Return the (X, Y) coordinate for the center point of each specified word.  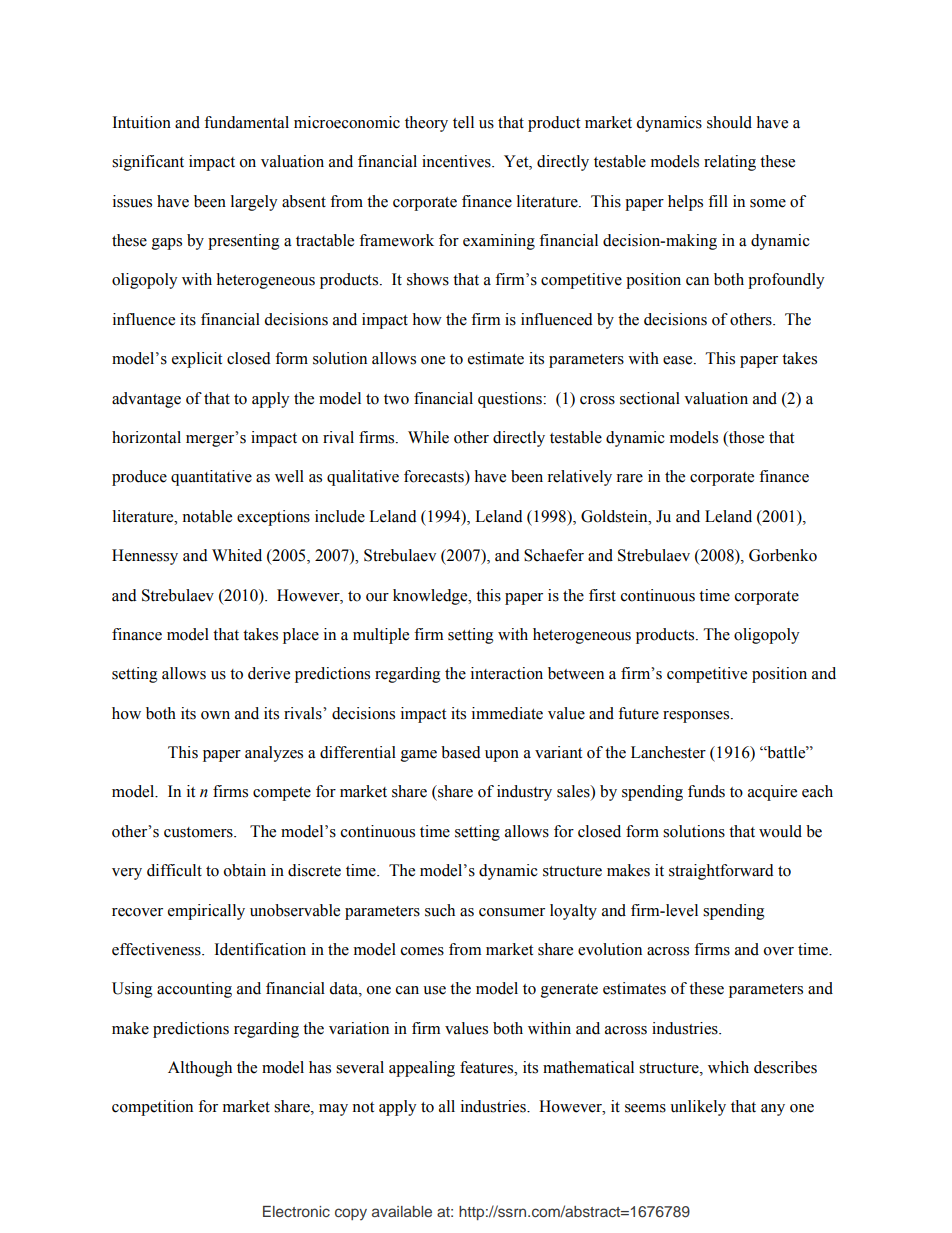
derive (269, 673)
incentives (457, 161)
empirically (206, 912)
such (440, 910)
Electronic (296, 1211)
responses (697, 717)
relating (730, 163)
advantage (146, 400)
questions (511, 400)
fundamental (246, 122)
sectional (650, 398)
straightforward (721, 872)
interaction (507, 673)
